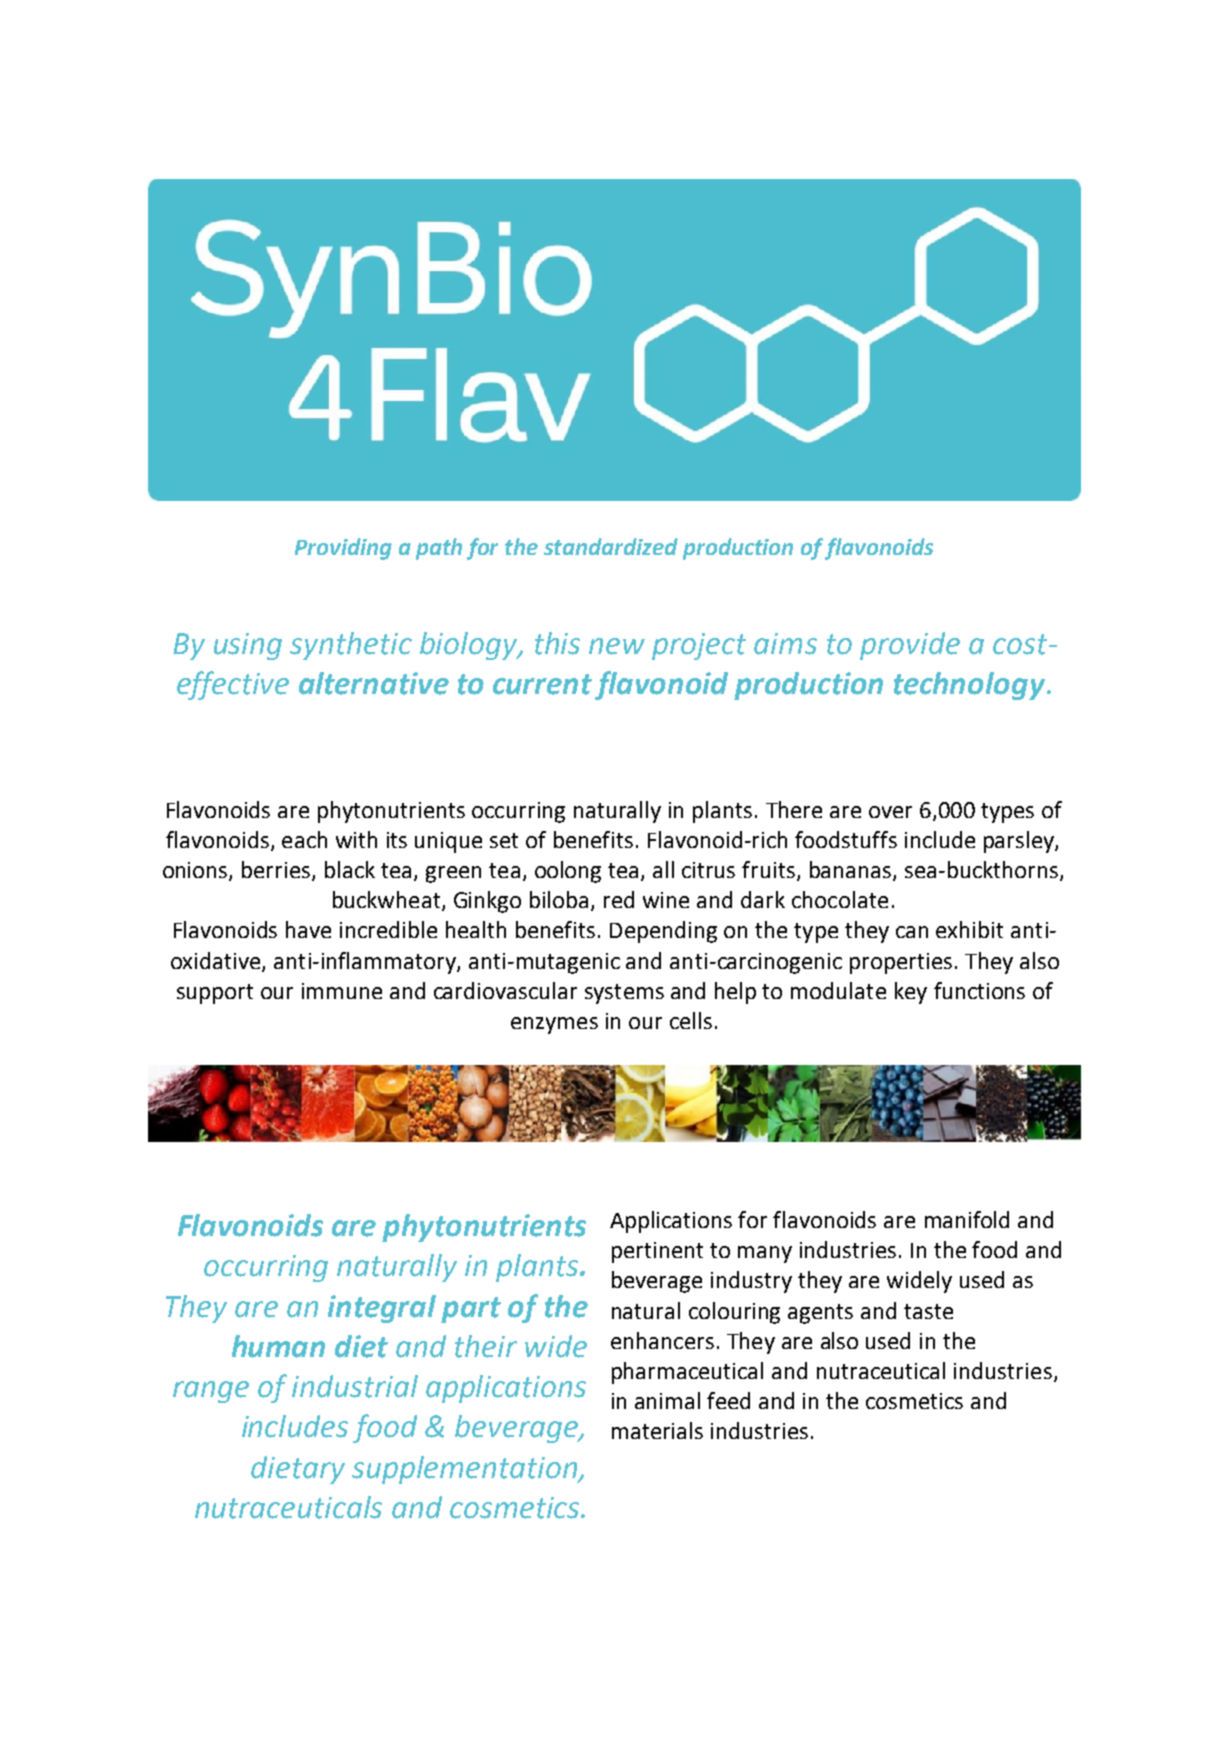  Describe the element at coordinates (382, 1309) in the document. I see `integral` at that location.
